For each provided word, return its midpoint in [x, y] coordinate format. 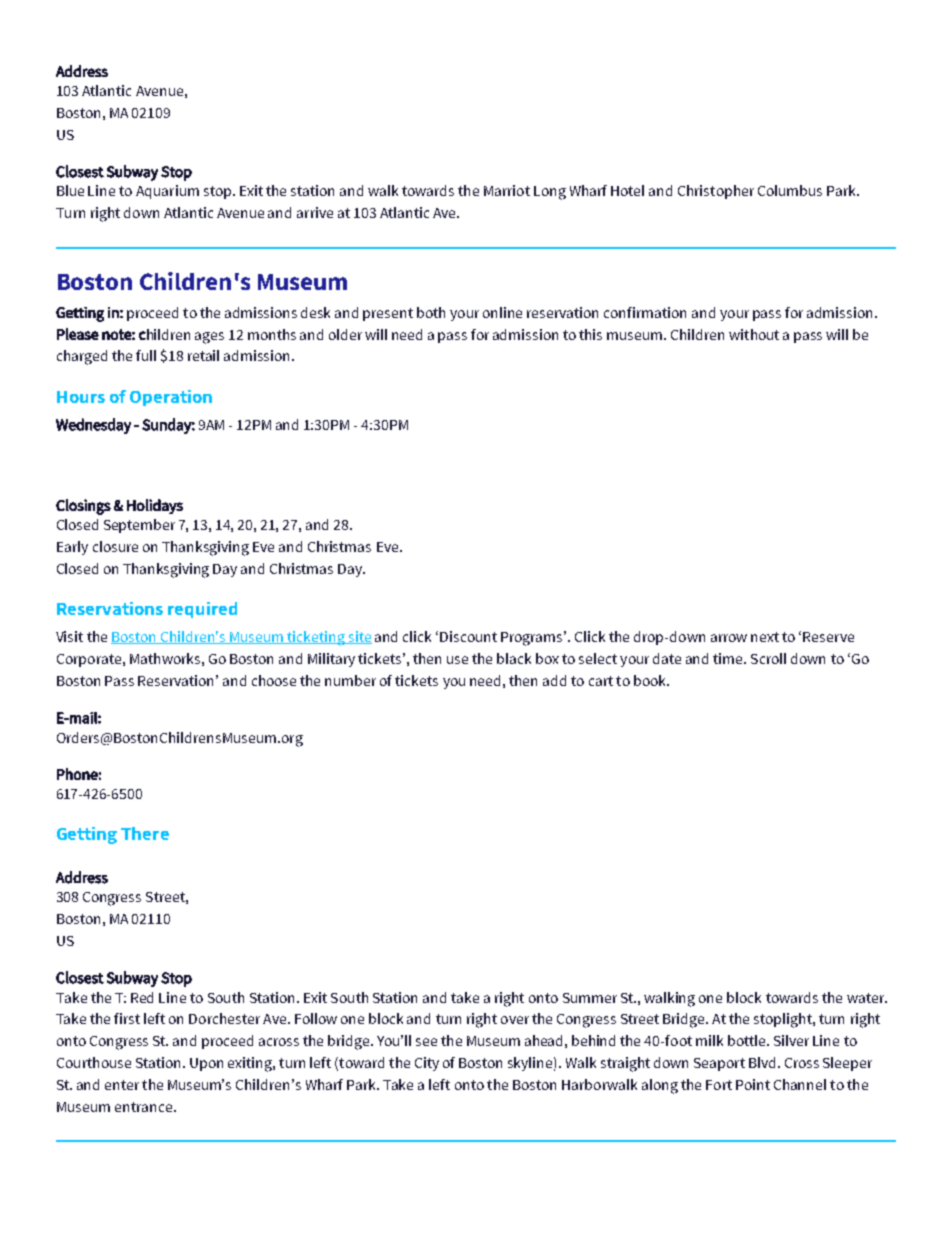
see [426, 1042]
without [754, 334]
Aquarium [167, 192]
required [202, 610]
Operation [171, 398]
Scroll [768, 658]
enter [122, 1085]
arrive [315, 212]
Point [753, 1084]
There [145, 833]
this [590, 334]
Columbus [790, 190]
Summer [590, 998]
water [867, 998]
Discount [468, 636]
